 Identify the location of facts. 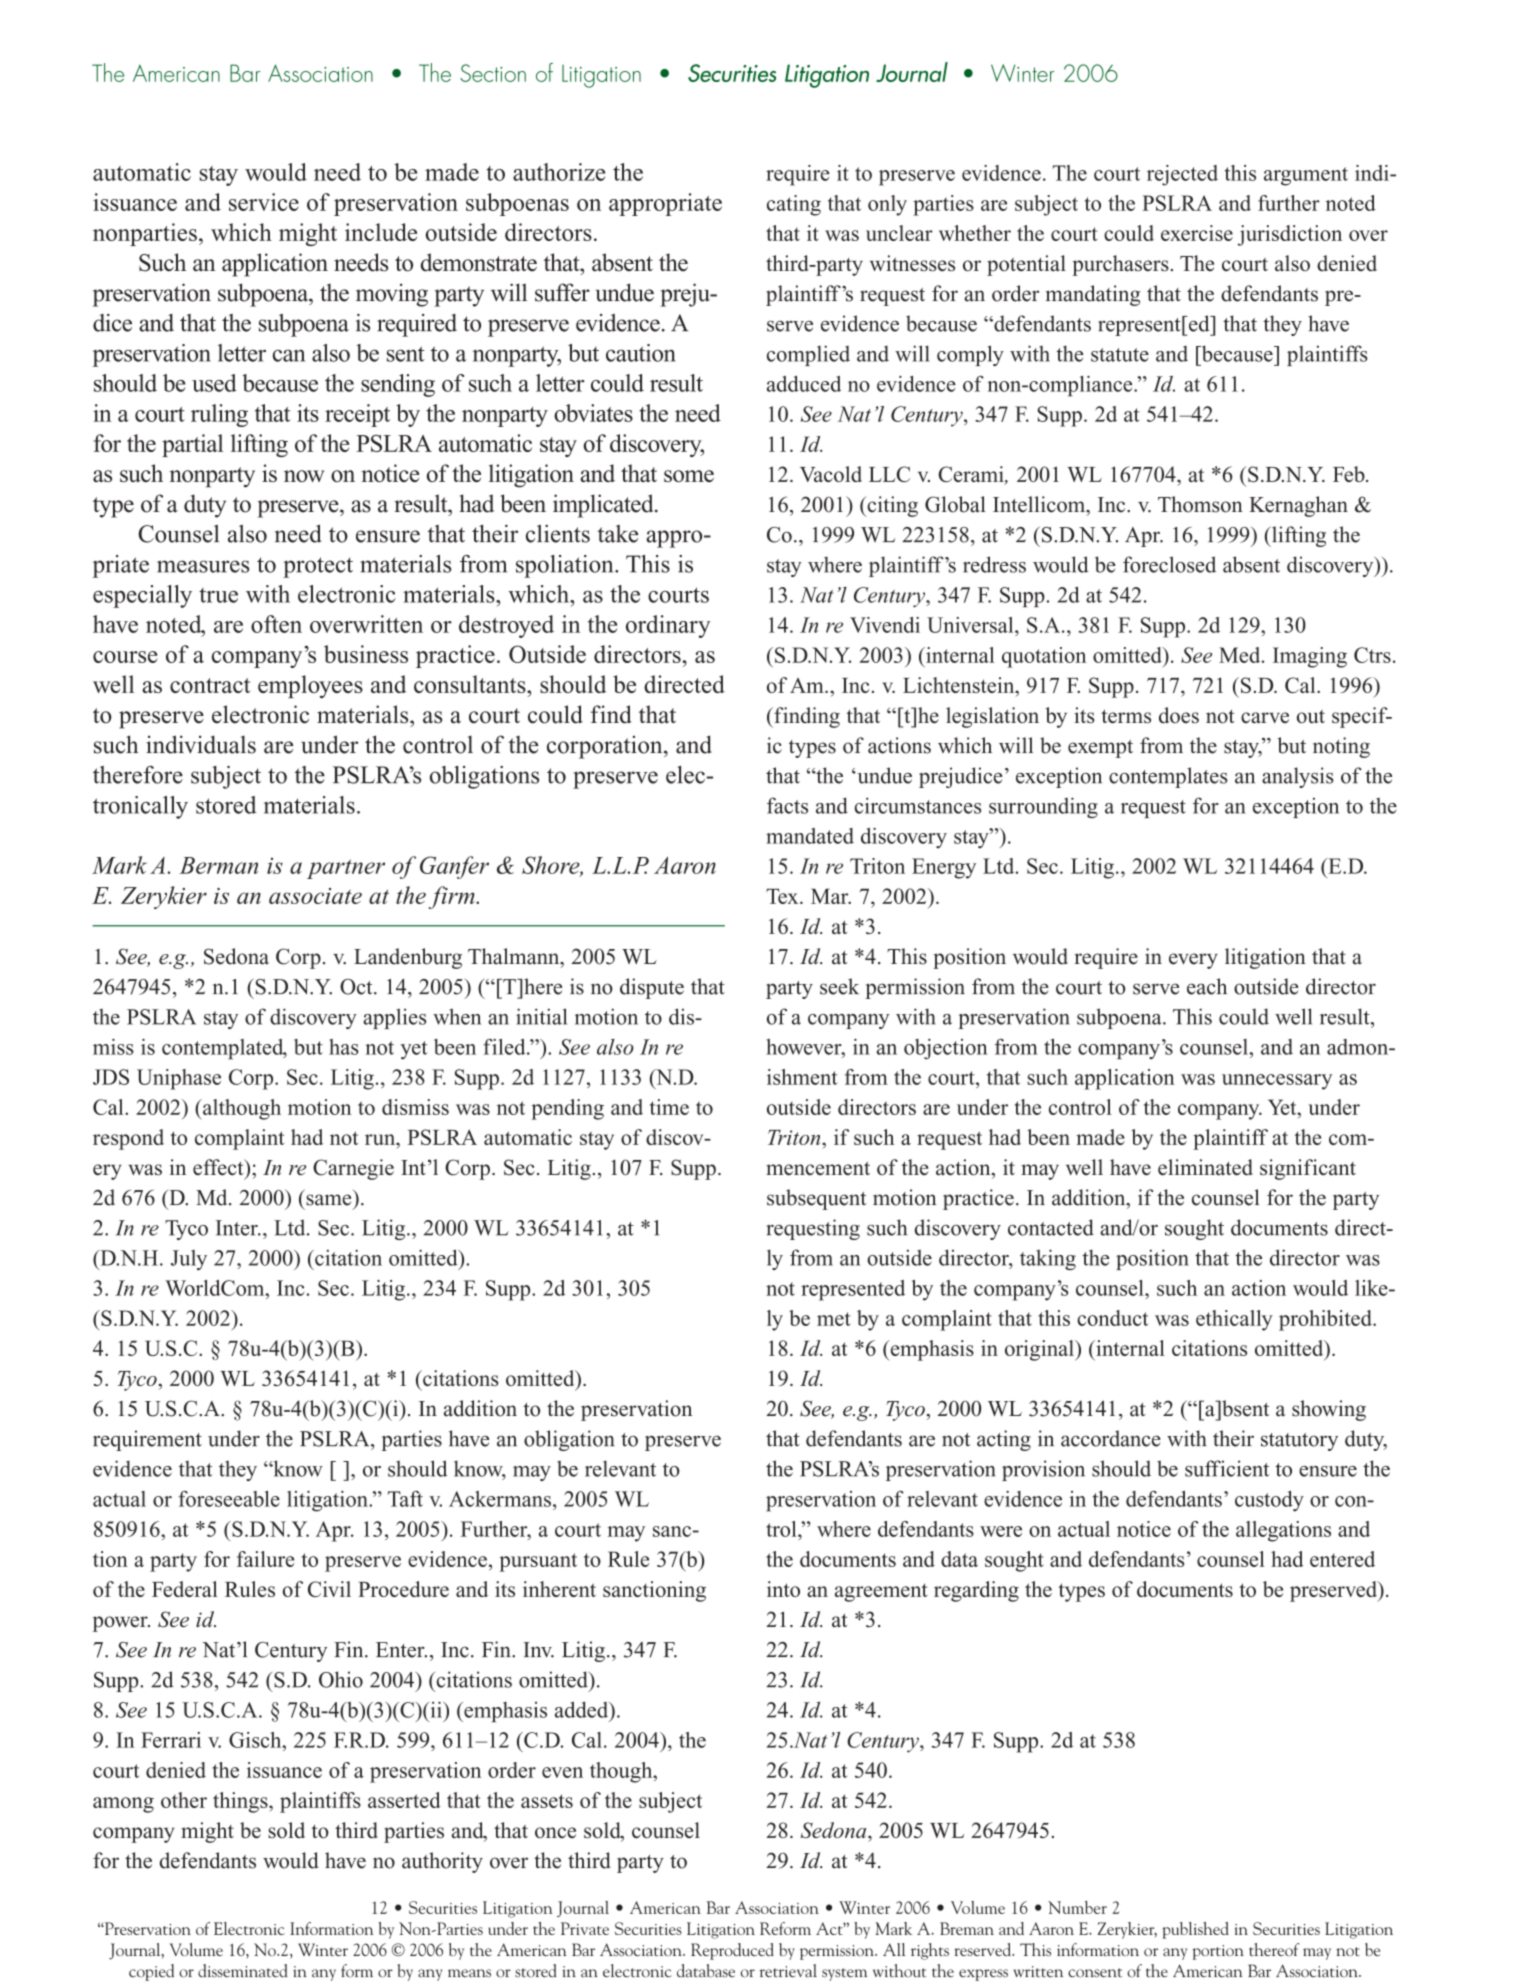
(787, 805).
